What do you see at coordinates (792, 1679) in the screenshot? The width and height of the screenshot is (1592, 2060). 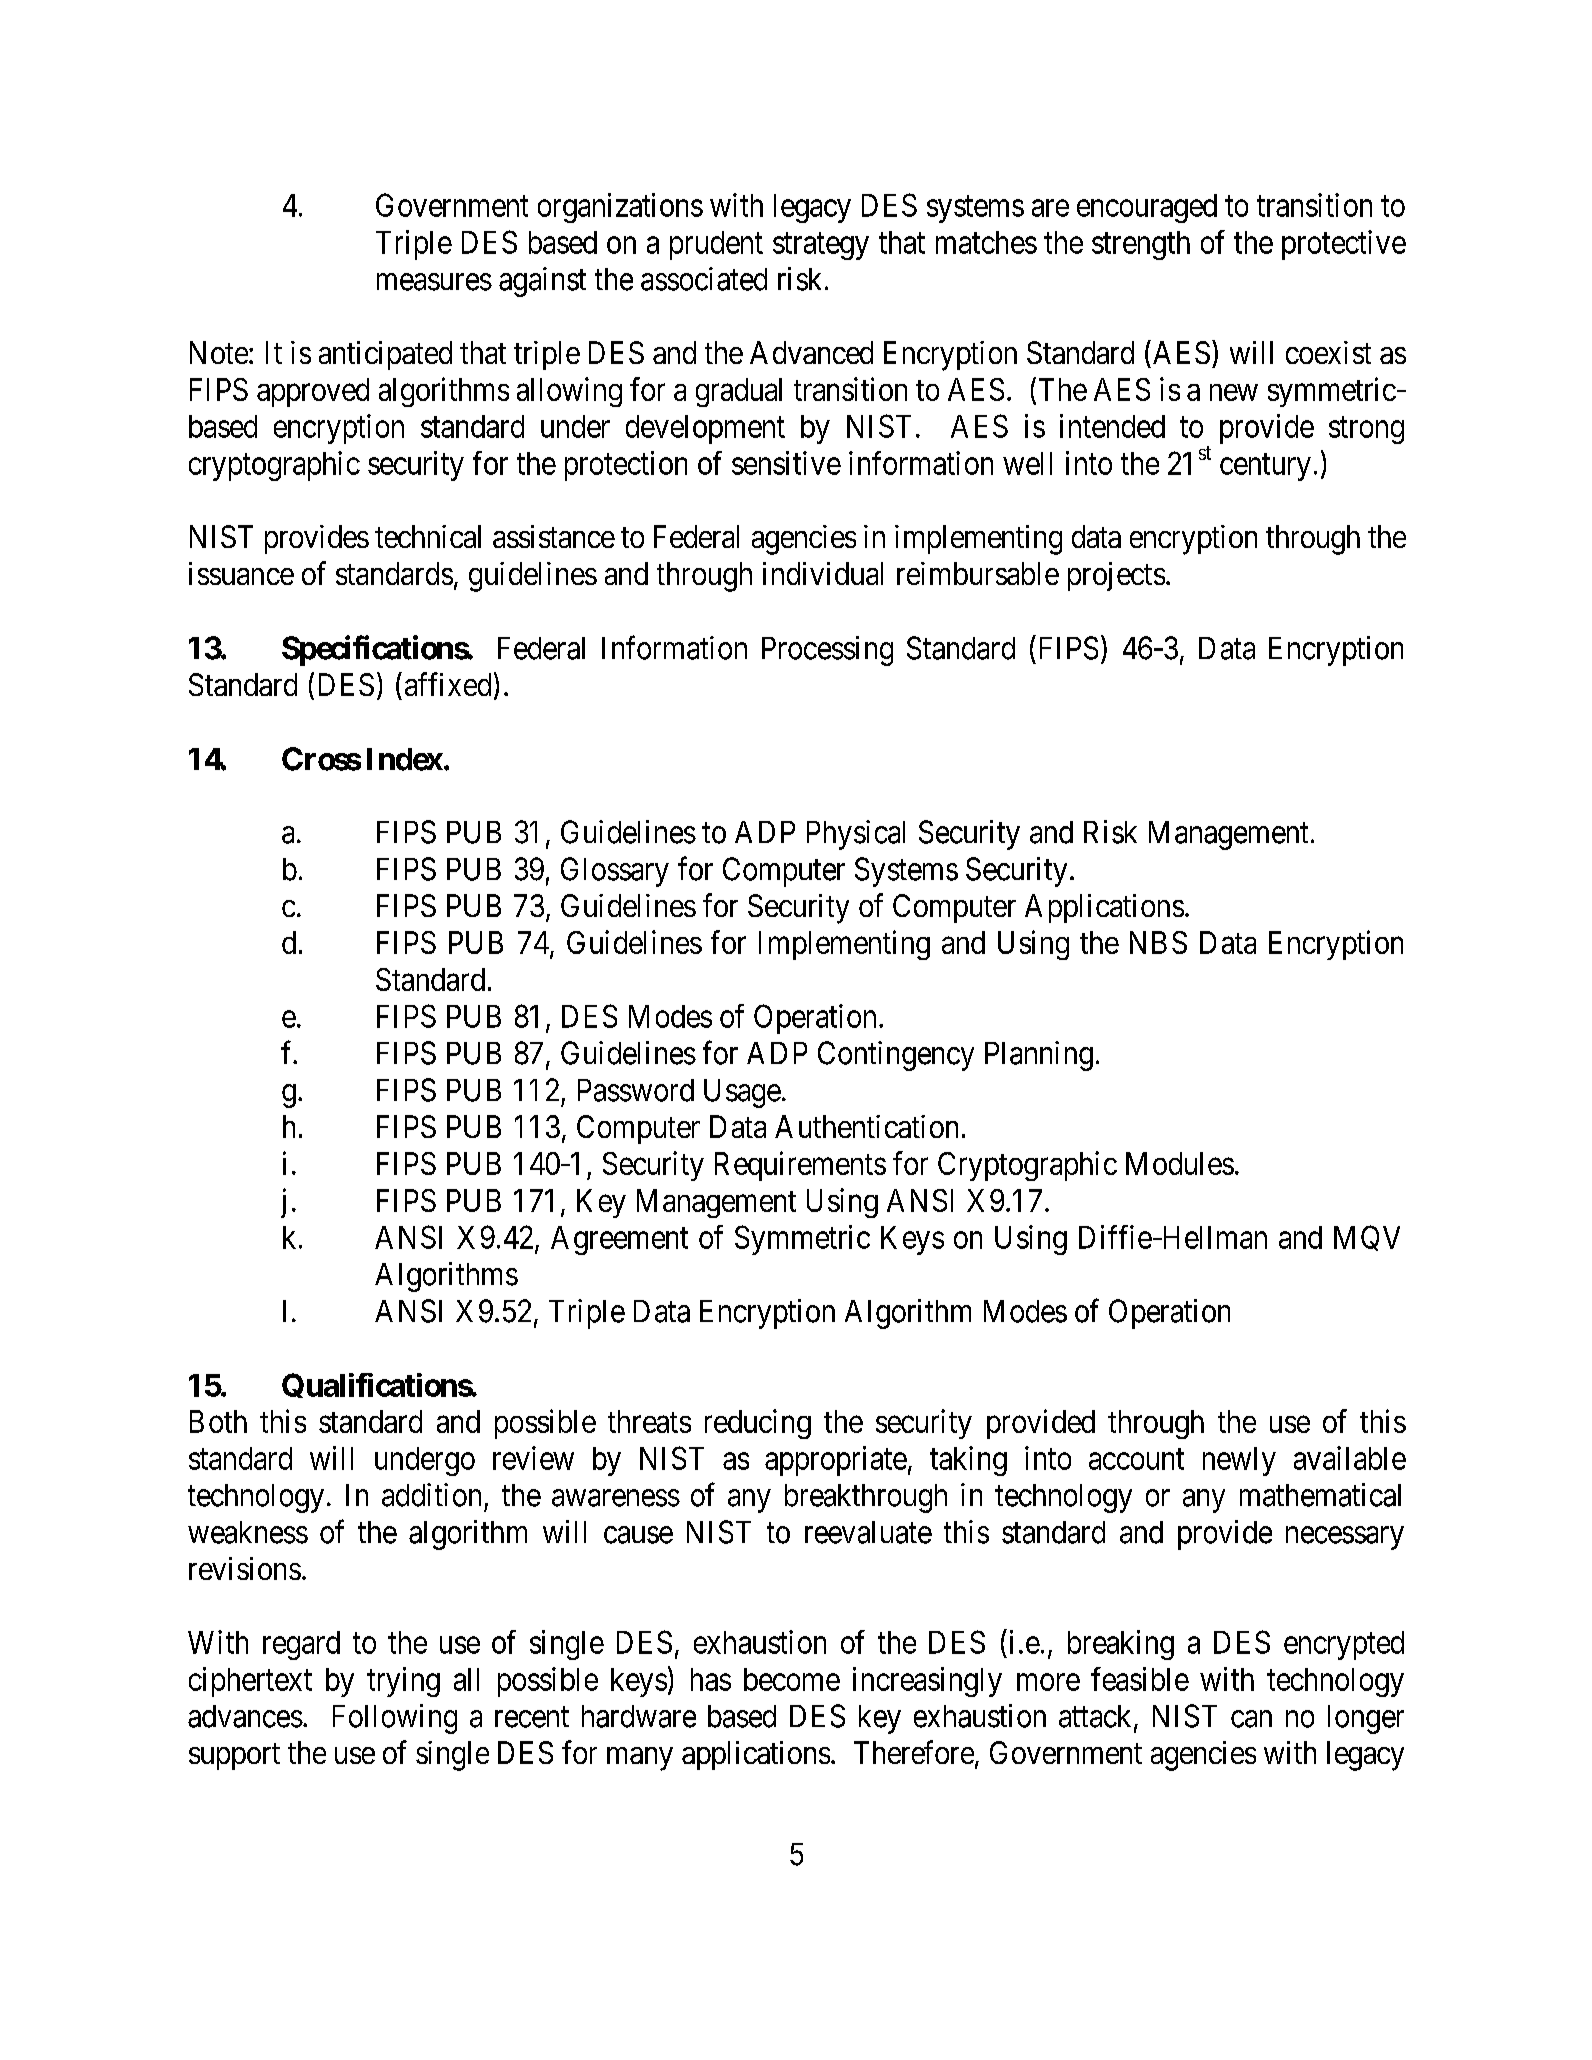 I see `become` at bounding box center [792, 1679].
